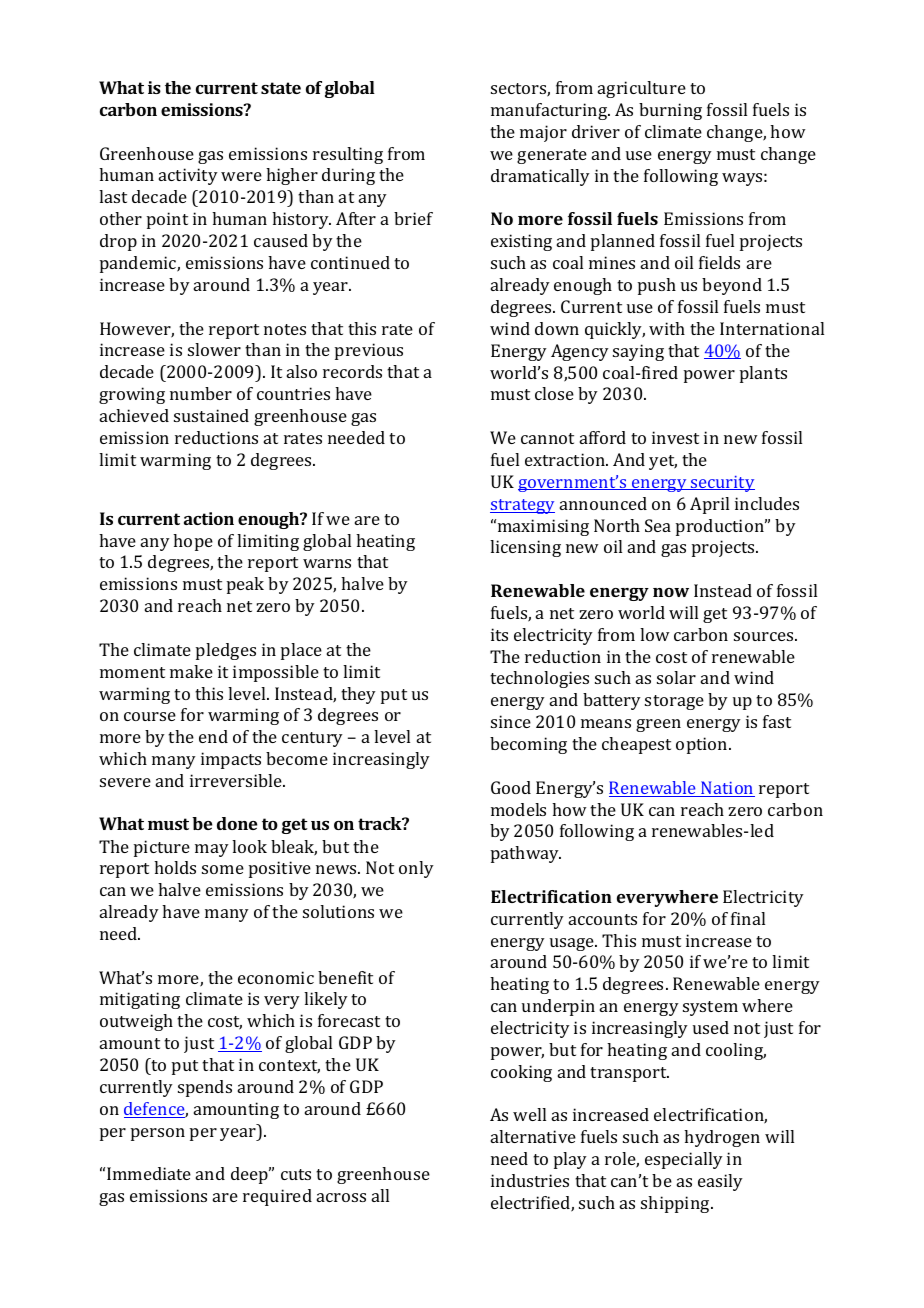 This screenshot has width=924, height=1308. What do you see at coordinates (191, 671) in the screenshot?
I see `make` at bounding box center [191, 671].
